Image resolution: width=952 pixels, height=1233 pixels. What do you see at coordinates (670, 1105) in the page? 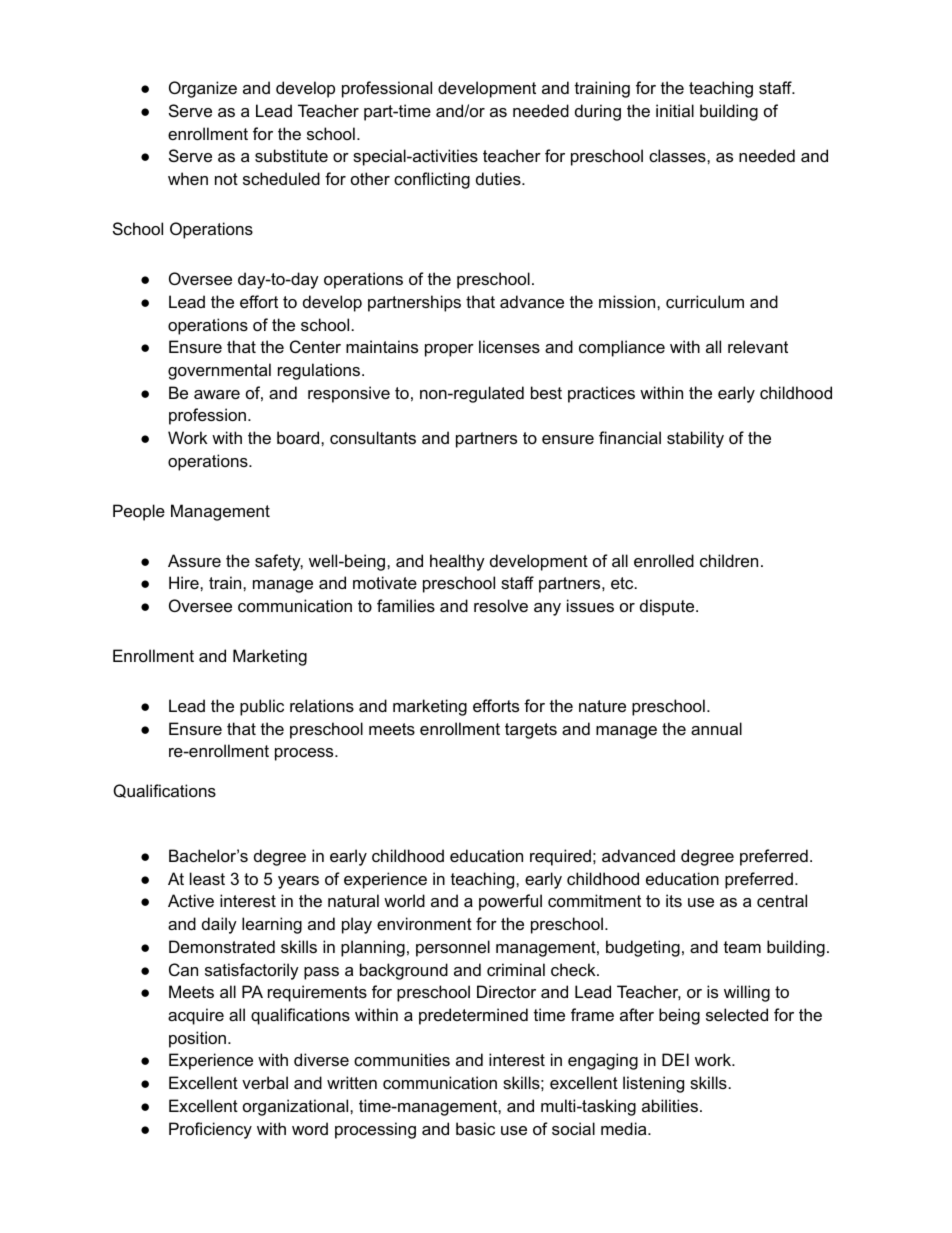
I see `abilities` at bounding box center [670, 1105].
